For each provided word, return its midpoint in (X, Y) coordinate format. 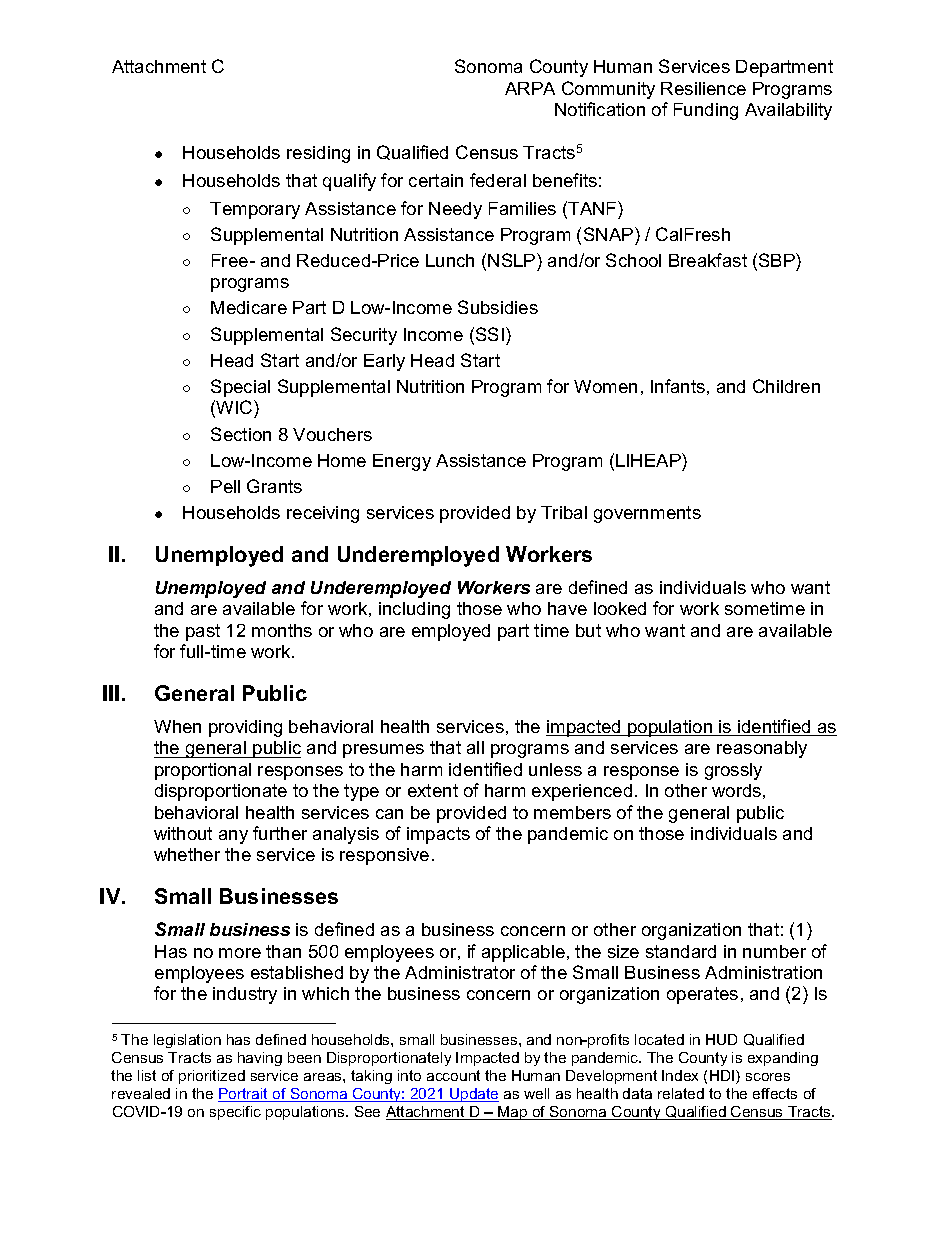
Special (240, 388)
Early (384, 362)
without (183, 833)
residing (318, 154)
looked (620, 608)
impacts (438, 835)
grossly (733, 771)
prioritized (212, 1077)
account (453, 1075)
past (203, 632)
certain (436, 180)
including (414, 610)
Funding (706, 111)
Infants (678, 386)
